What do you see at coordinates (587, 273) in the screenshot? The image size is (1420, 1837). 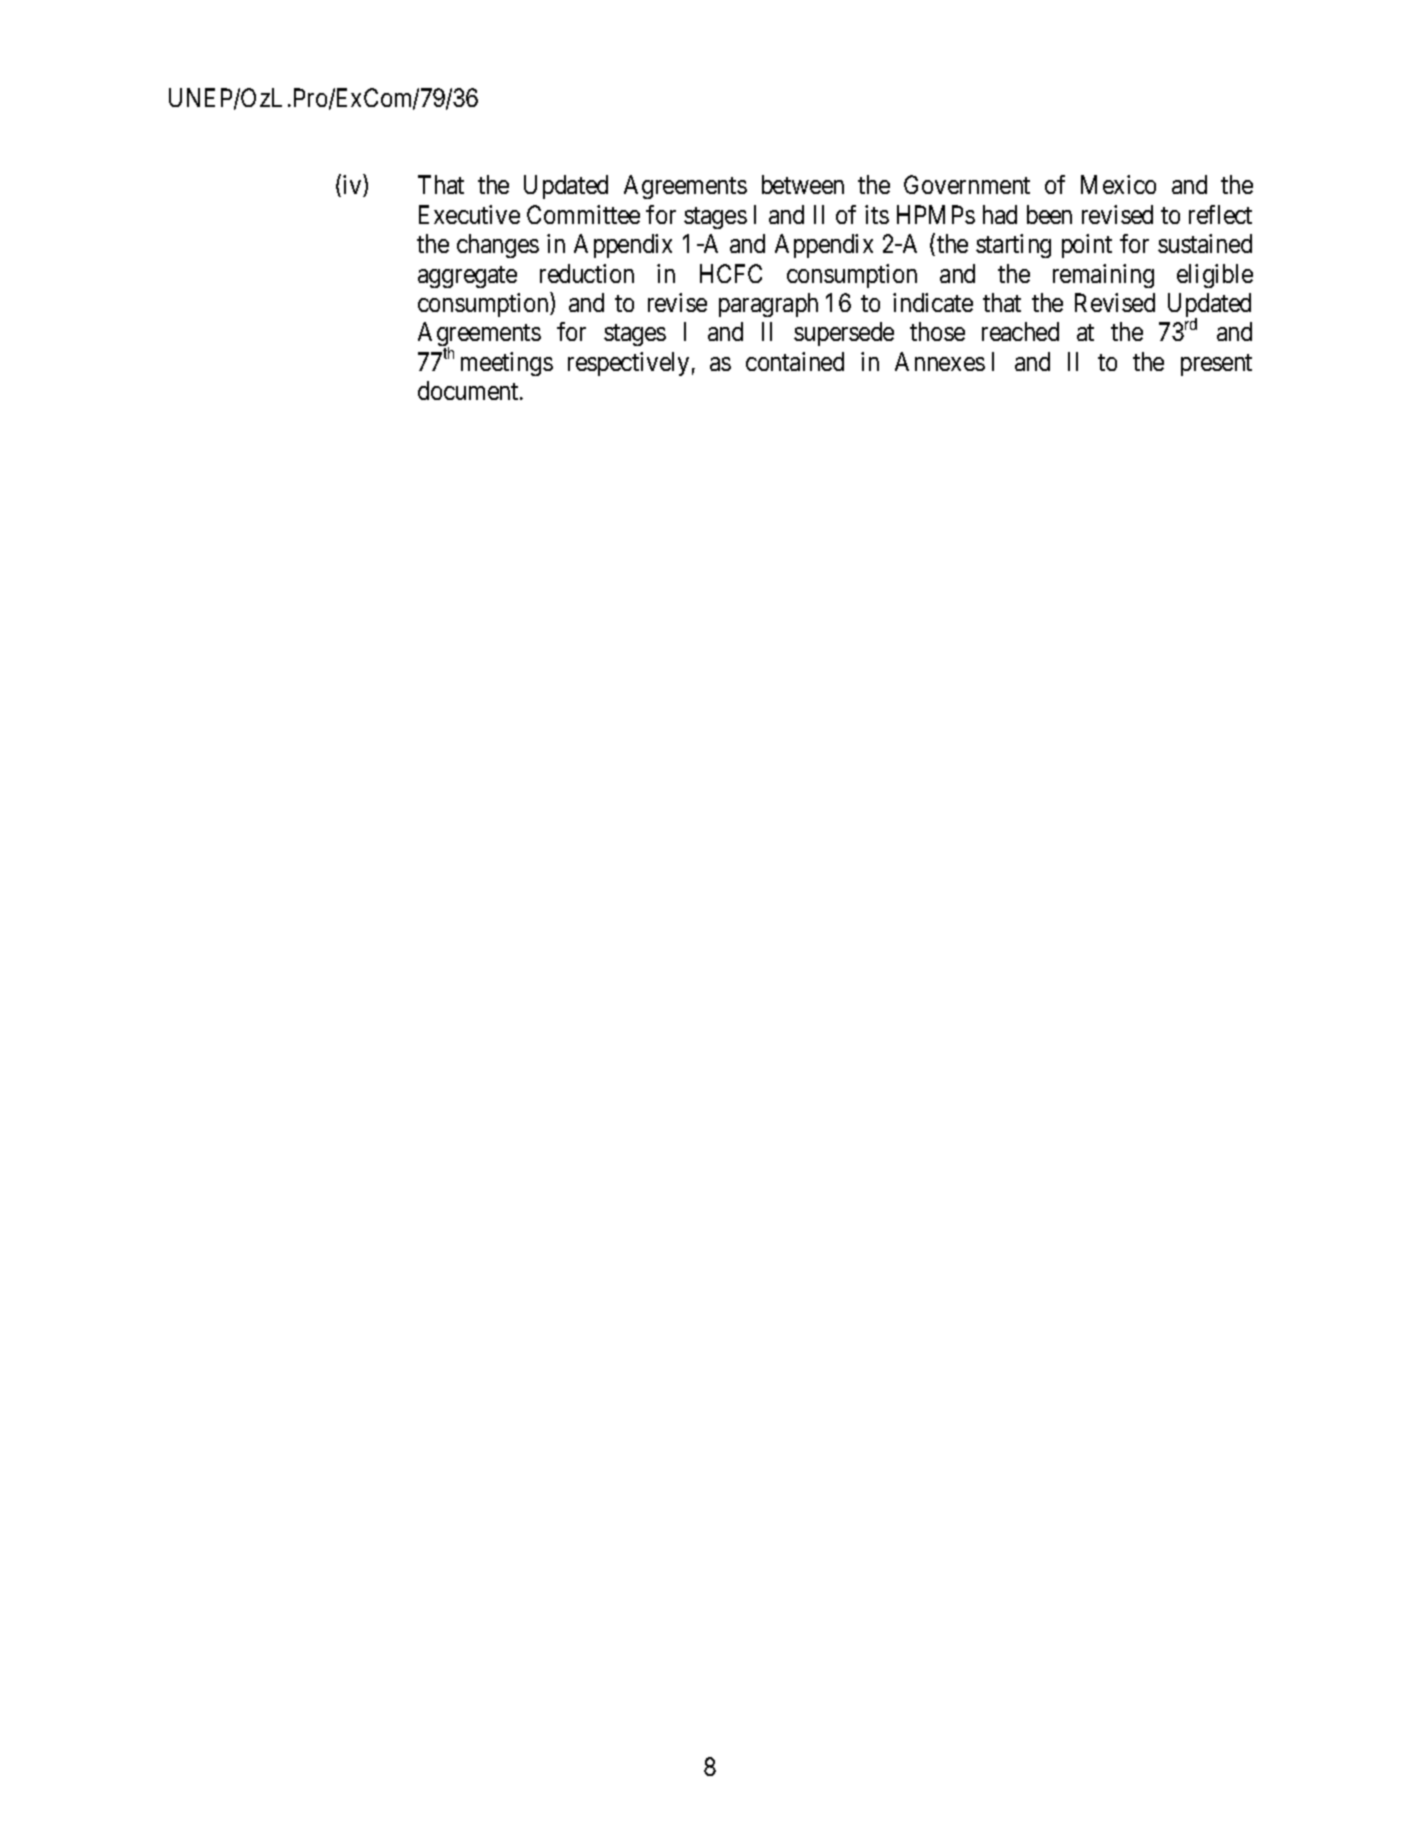 I see `reduction` at bounding box center [587, 273].
